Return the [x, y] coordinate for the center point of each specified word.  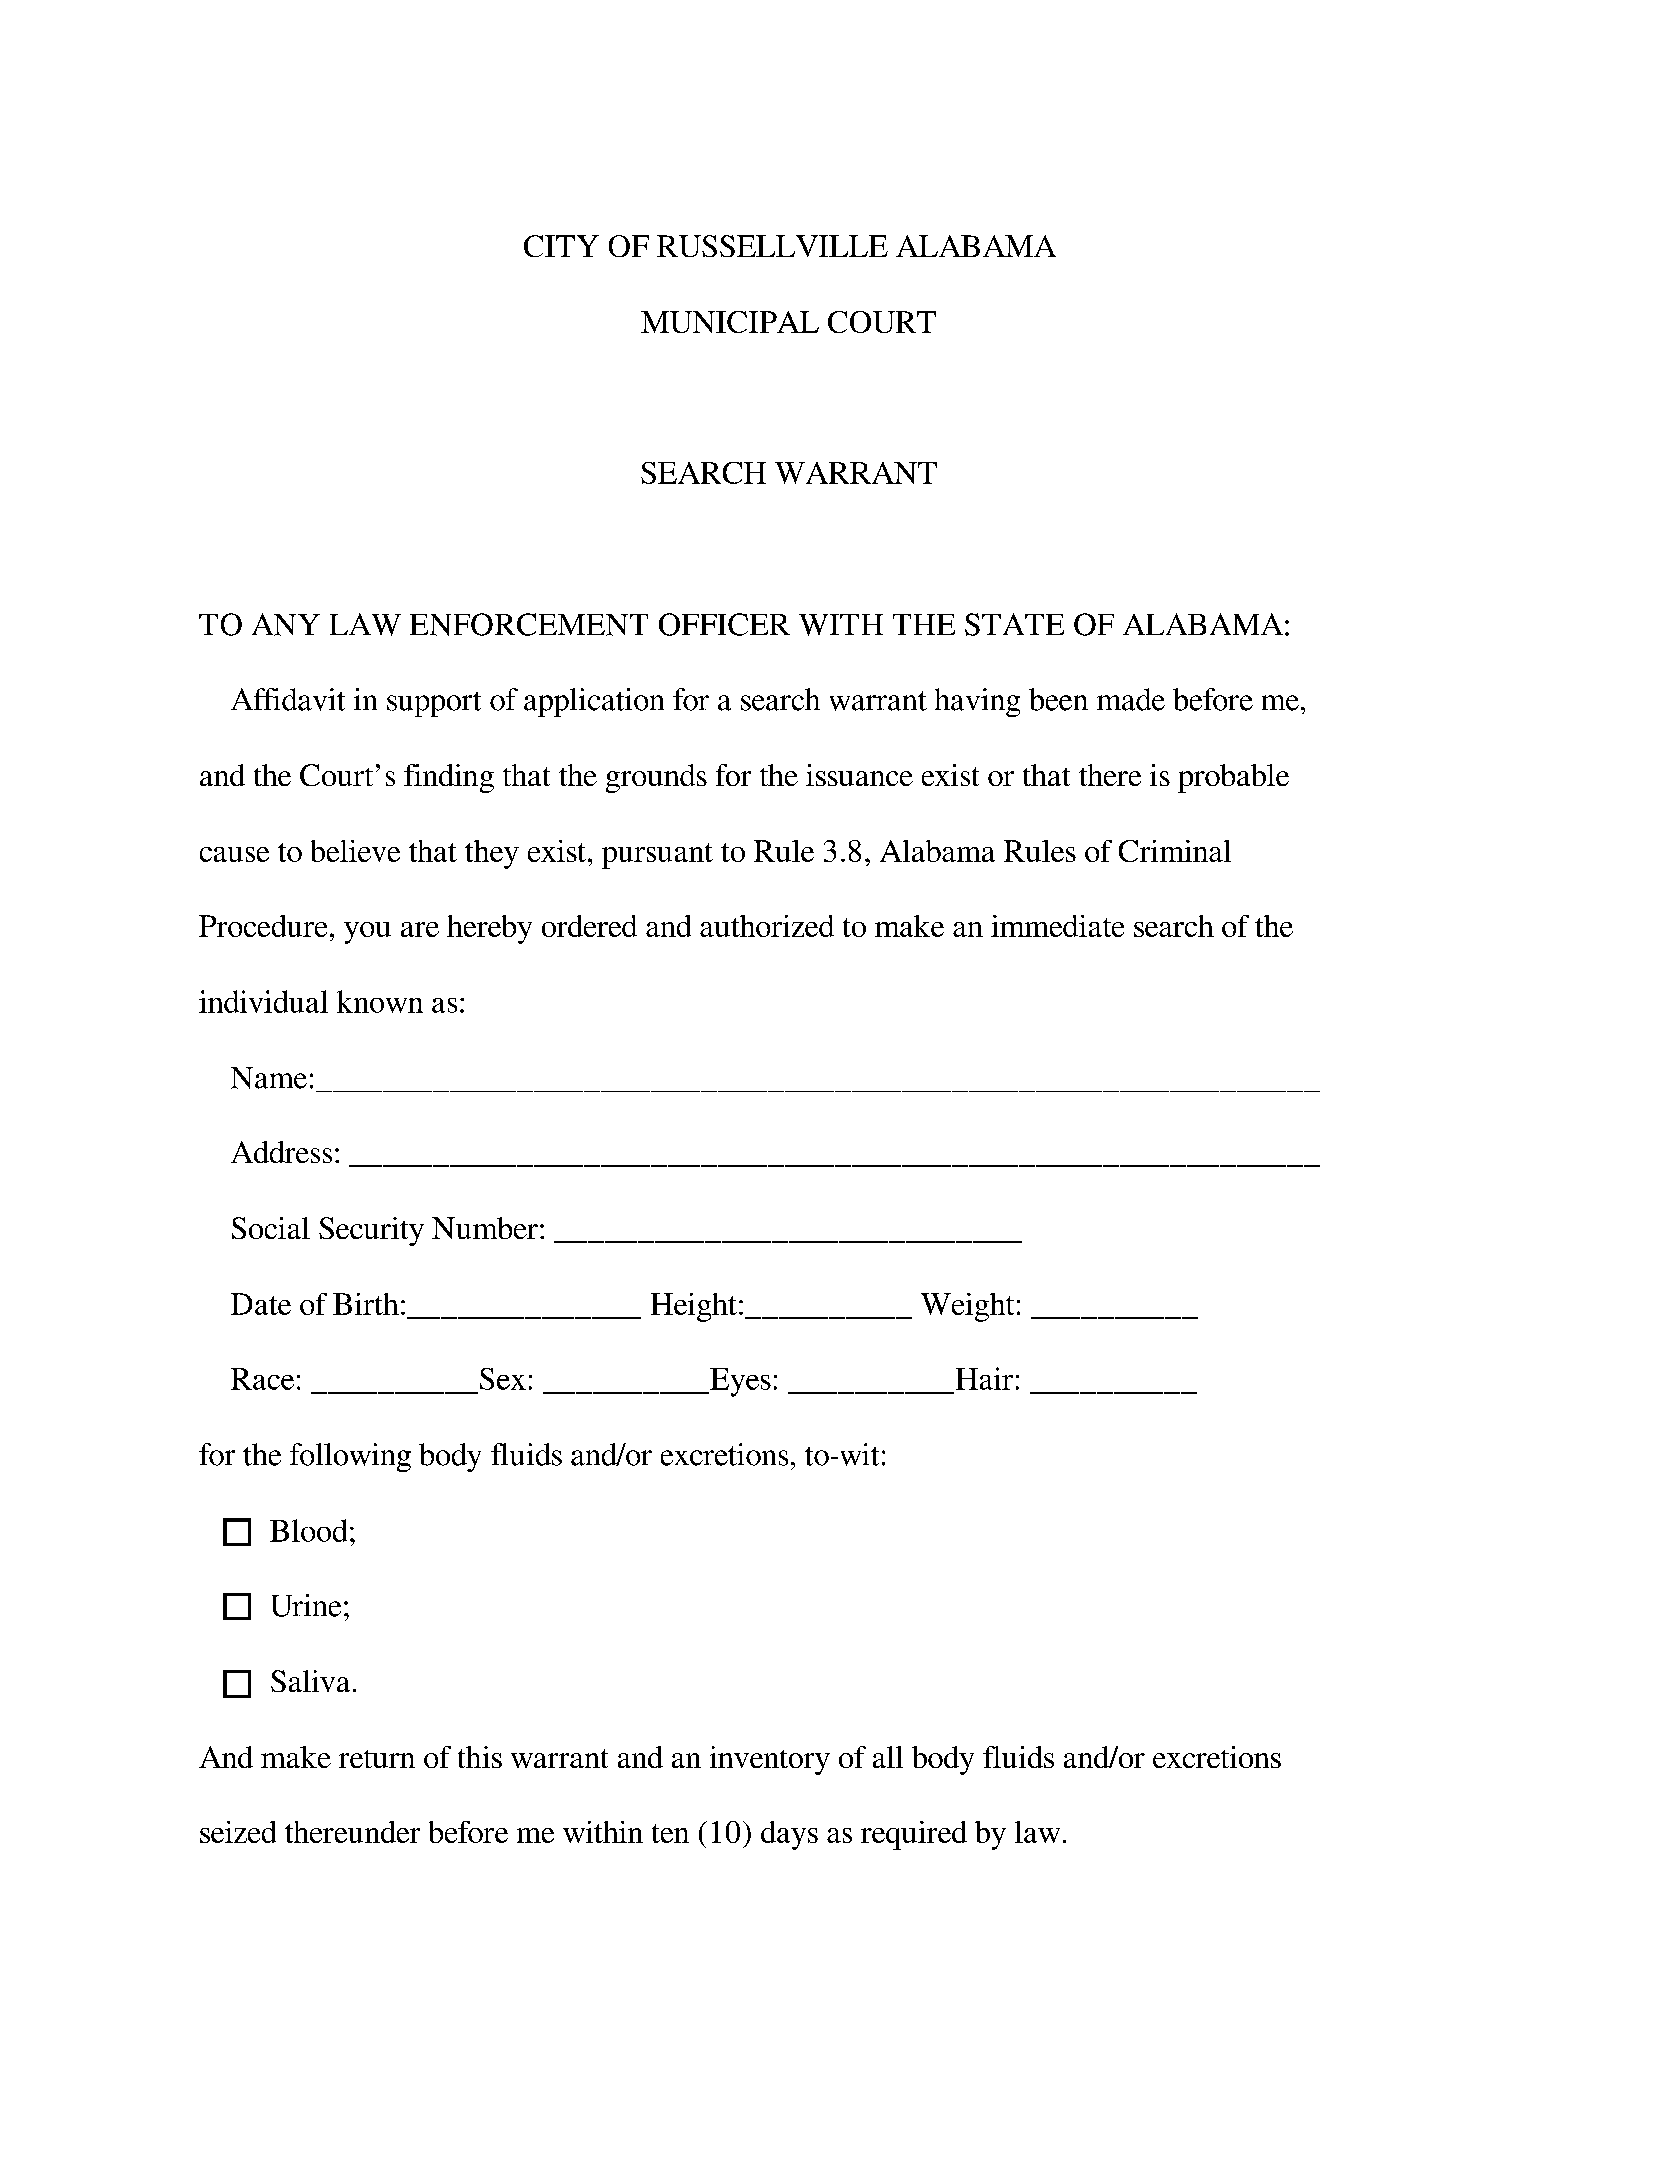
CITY [561, 246]
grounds [656, 778]
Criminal [1175, 851]
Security [371, 1231]
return [377, 1759]
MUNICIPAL [730, 322]
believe [355, 851]
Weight [967, 1307]
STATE [1014, 624]
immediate [1057, 926]
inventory [770, 1760]
